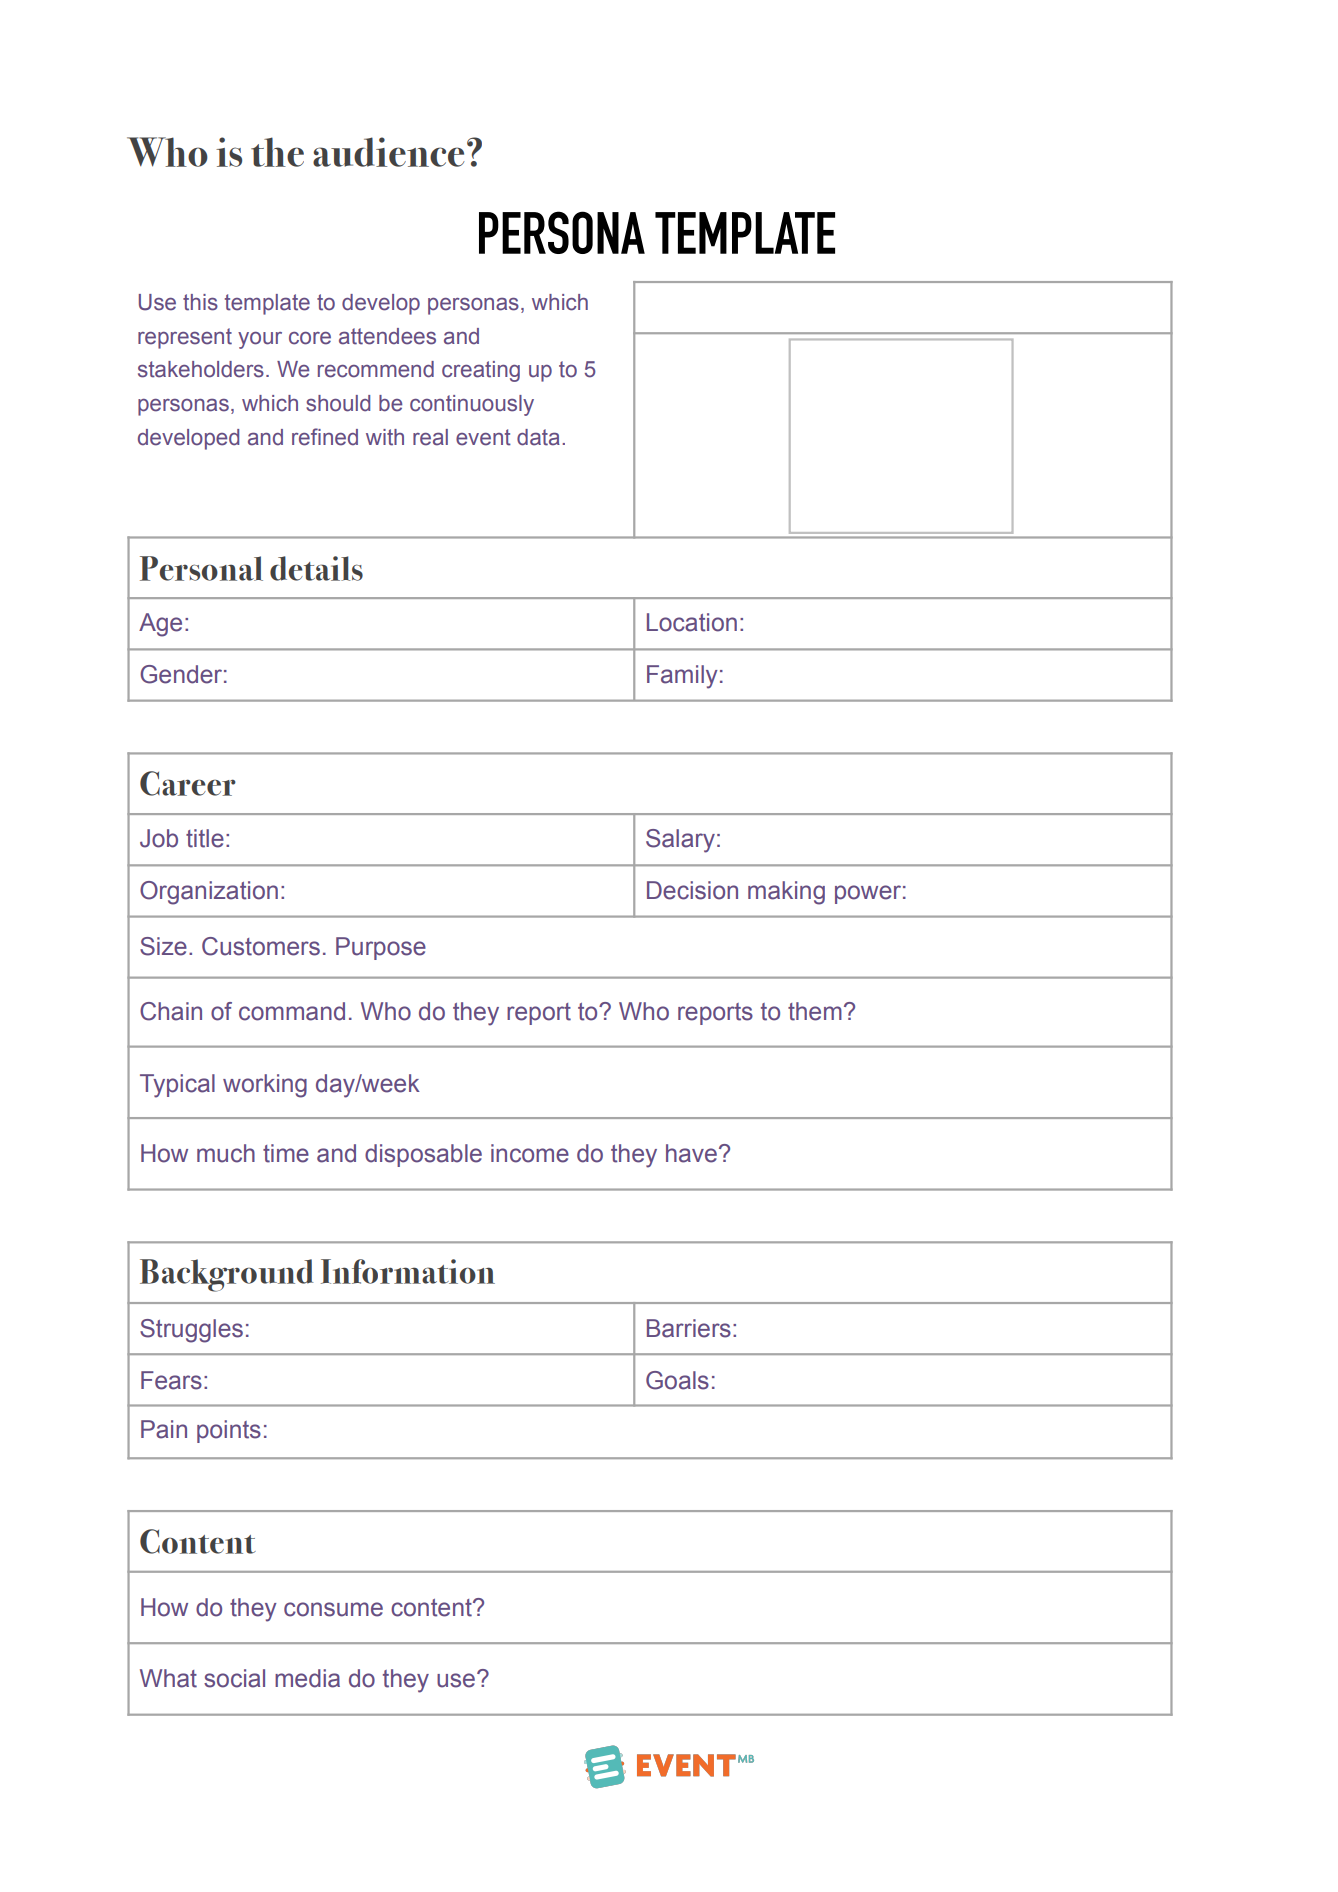 Image resolution: width=1338 pixels, height=1892 pixels. What do you see at coordinates (538, 437) in the screenshot?
I see `data` at bounding box center [538, 437].
